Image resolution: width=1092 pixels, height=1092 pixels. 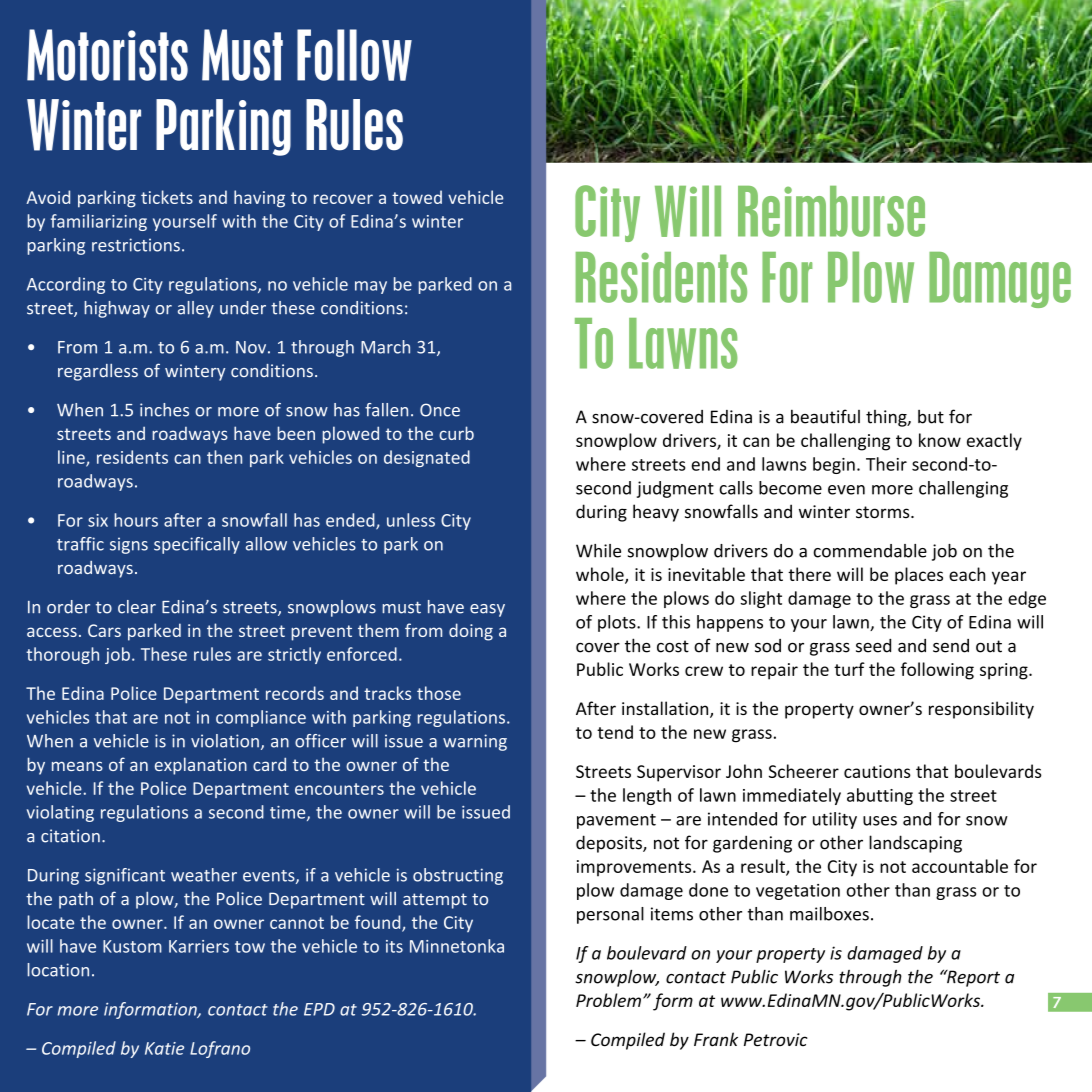 What do you see at coordinates (225, 741) in the screenshot?
I see `violation` at bounding box center [225, 741].
